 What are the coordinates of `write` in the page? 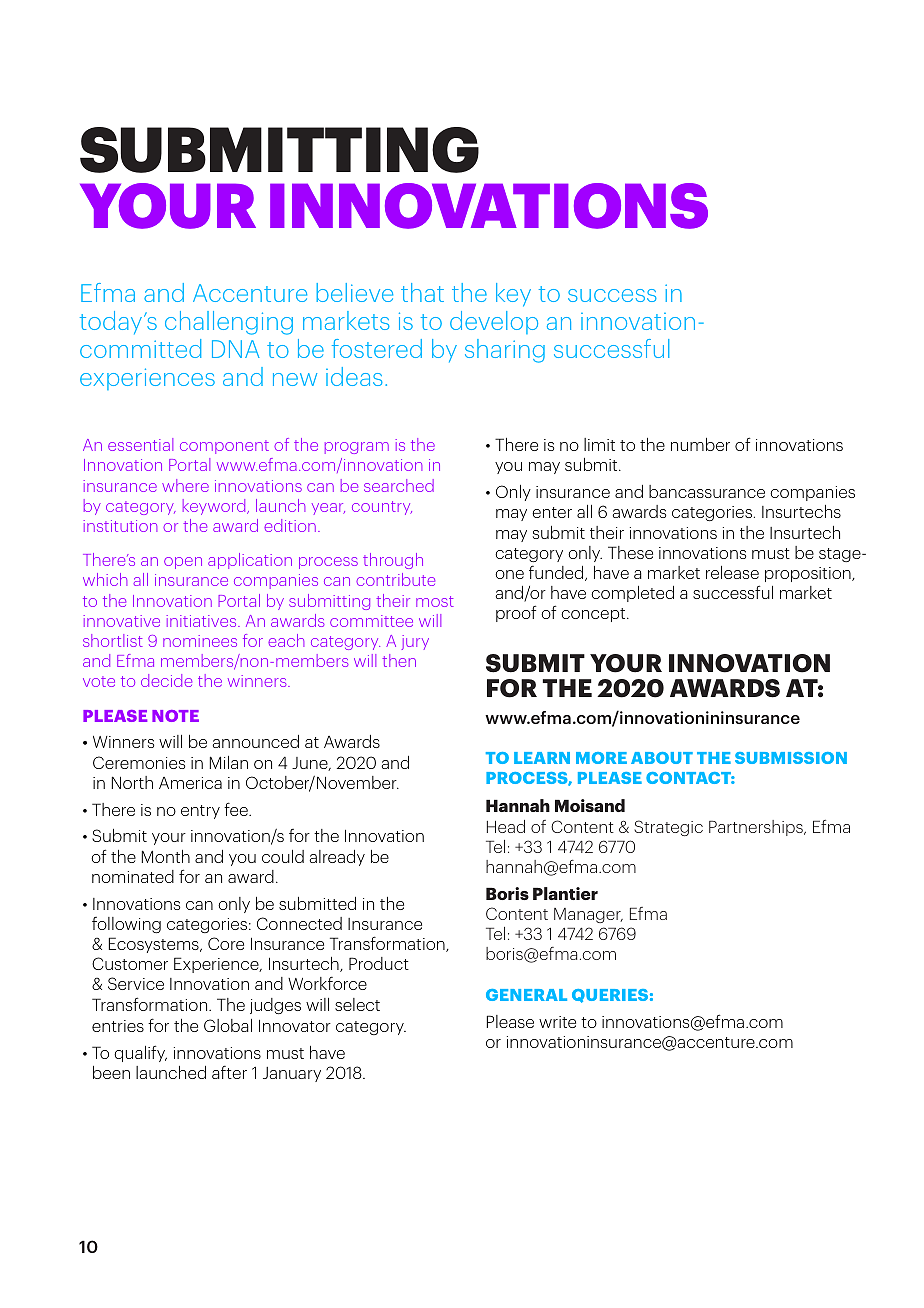 It's located at (557, 1022).
